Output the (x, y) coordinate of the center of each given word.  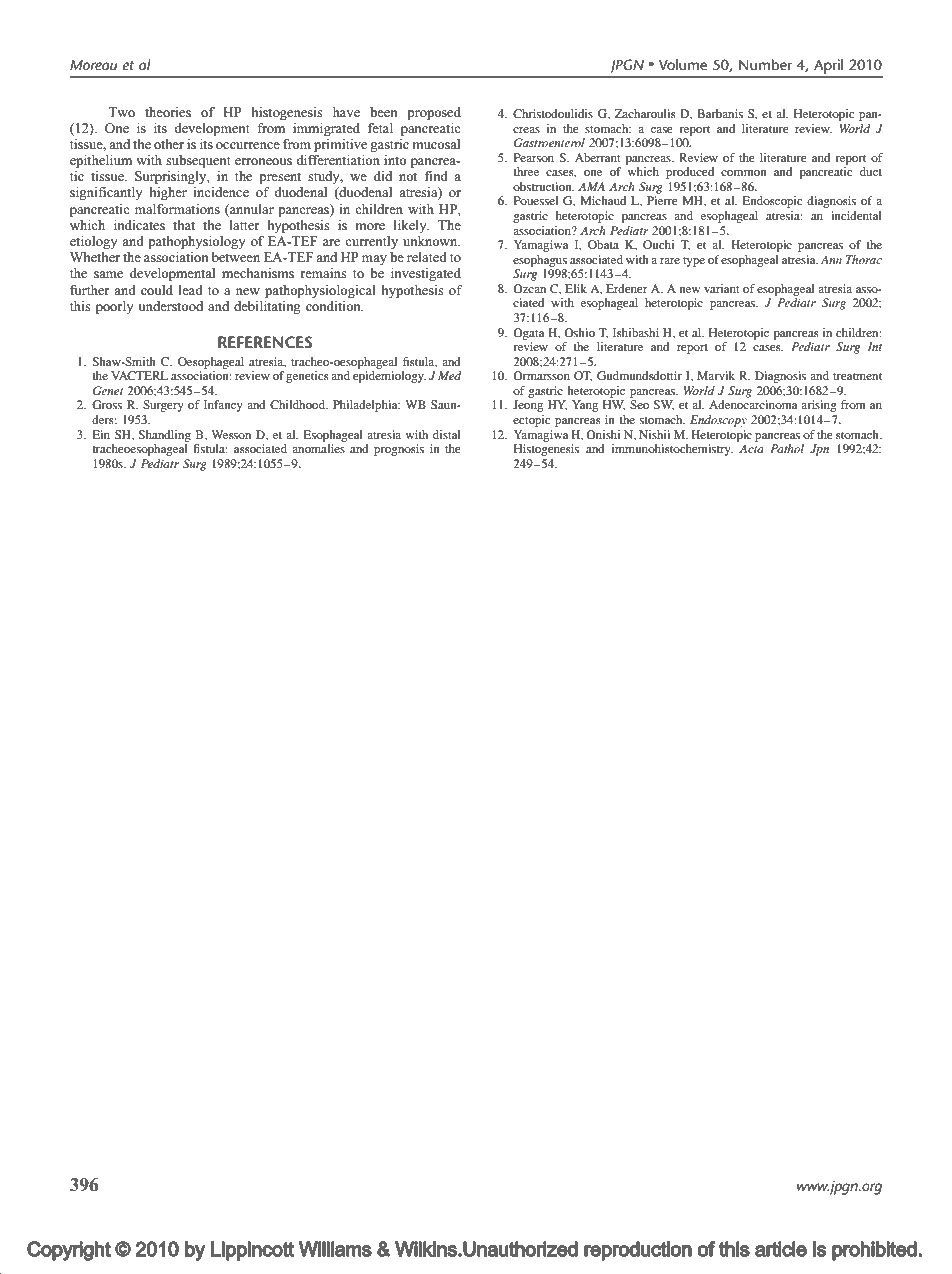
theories (168, 112)
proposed (434, 113)
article (781, 1249)
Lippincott (252, 1251)
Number (765, 64)
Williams (335, 1249)
